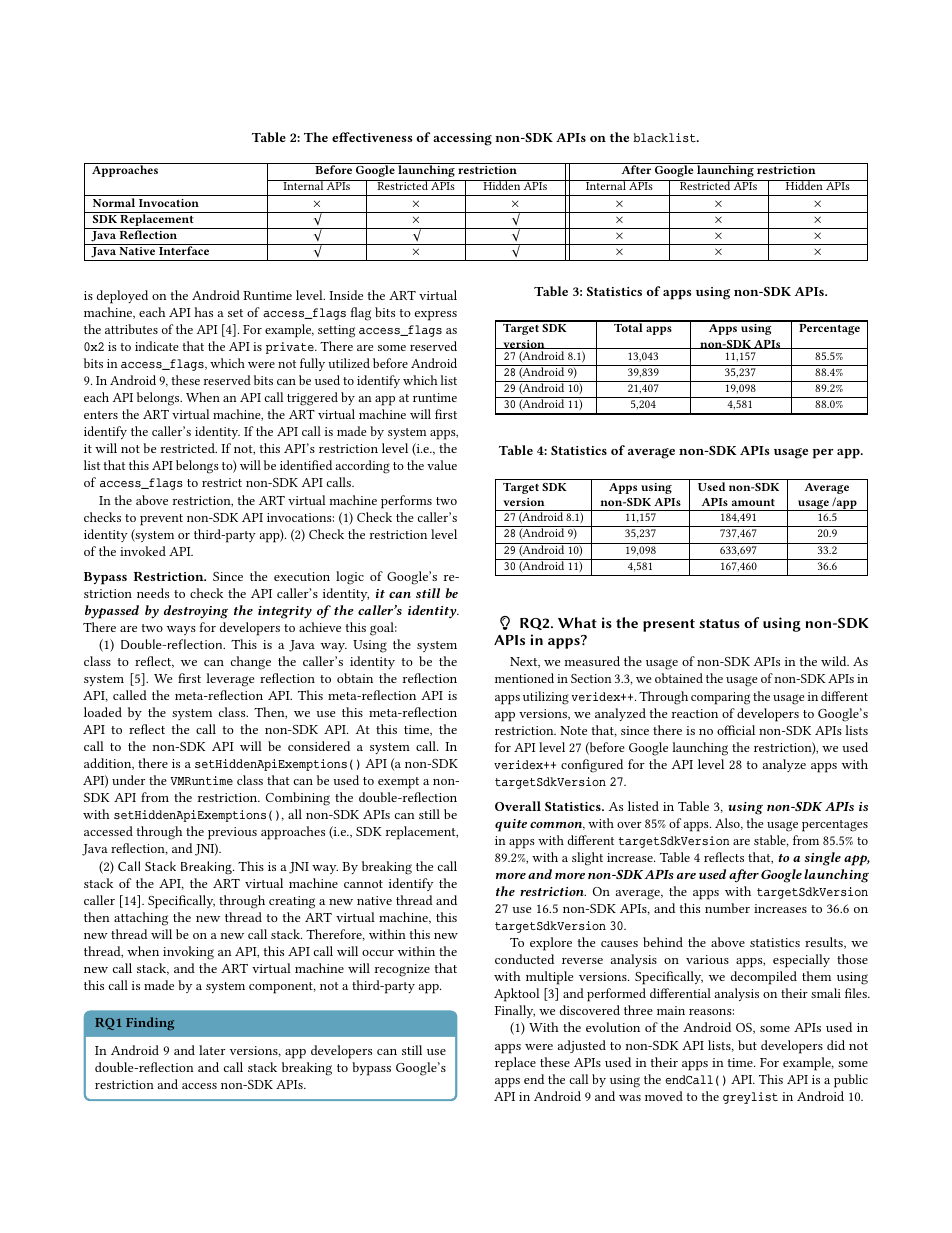  Describe the element at coordinates (736, 730) in the document. I see `official` at that location.
